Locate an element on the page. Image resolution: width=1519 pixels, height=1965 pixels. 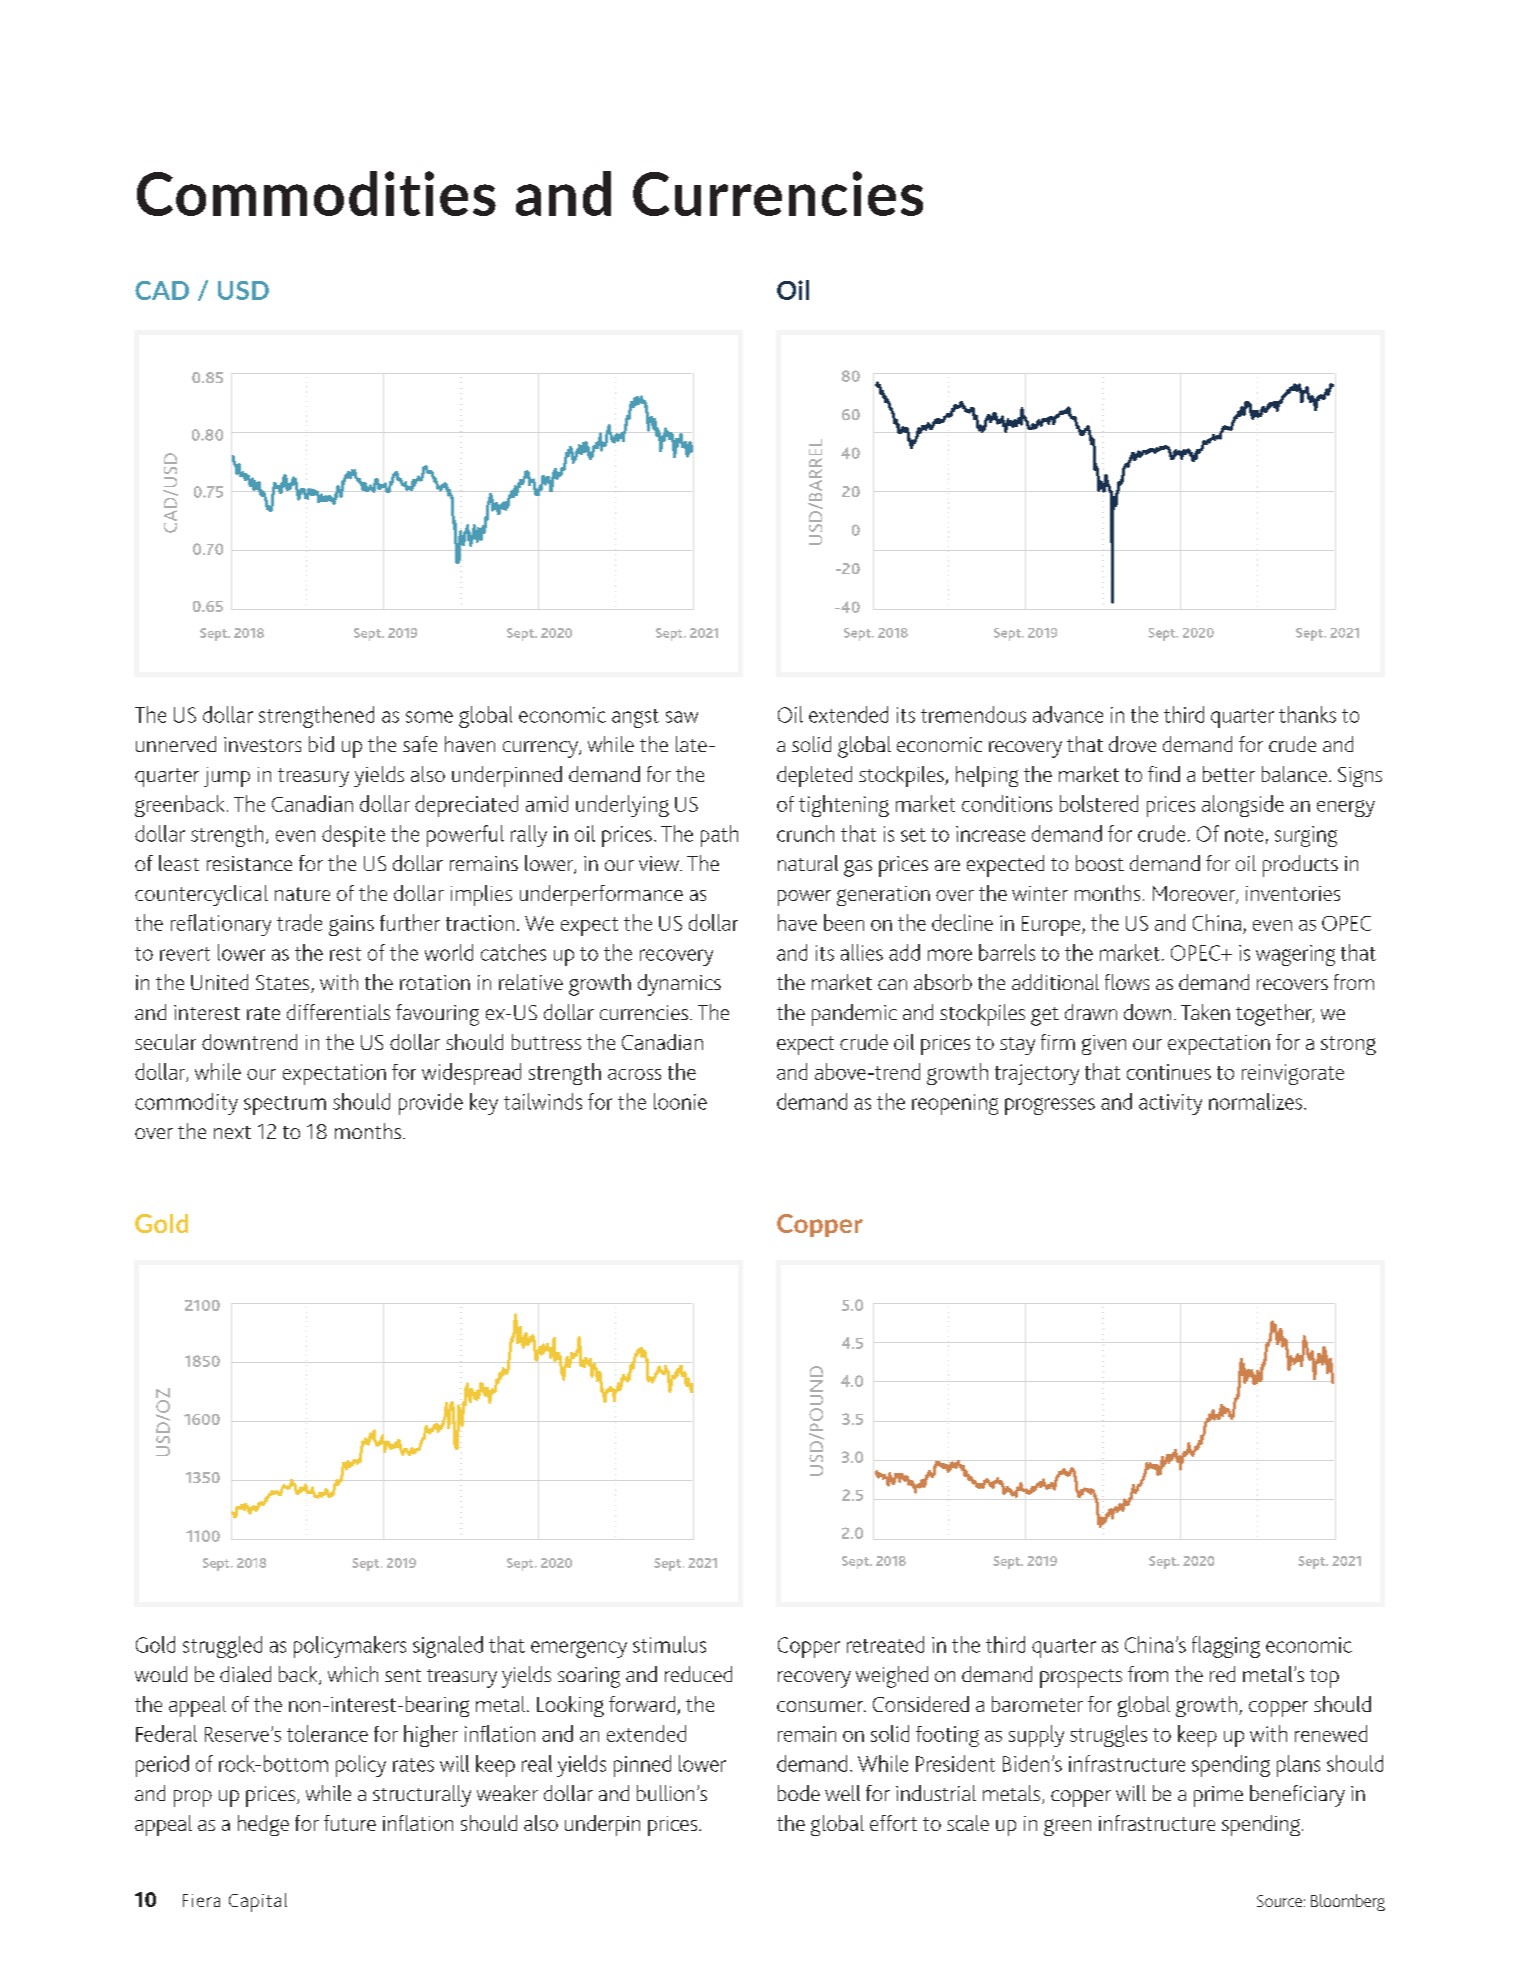
saw is located at coordinates (682, 717).
